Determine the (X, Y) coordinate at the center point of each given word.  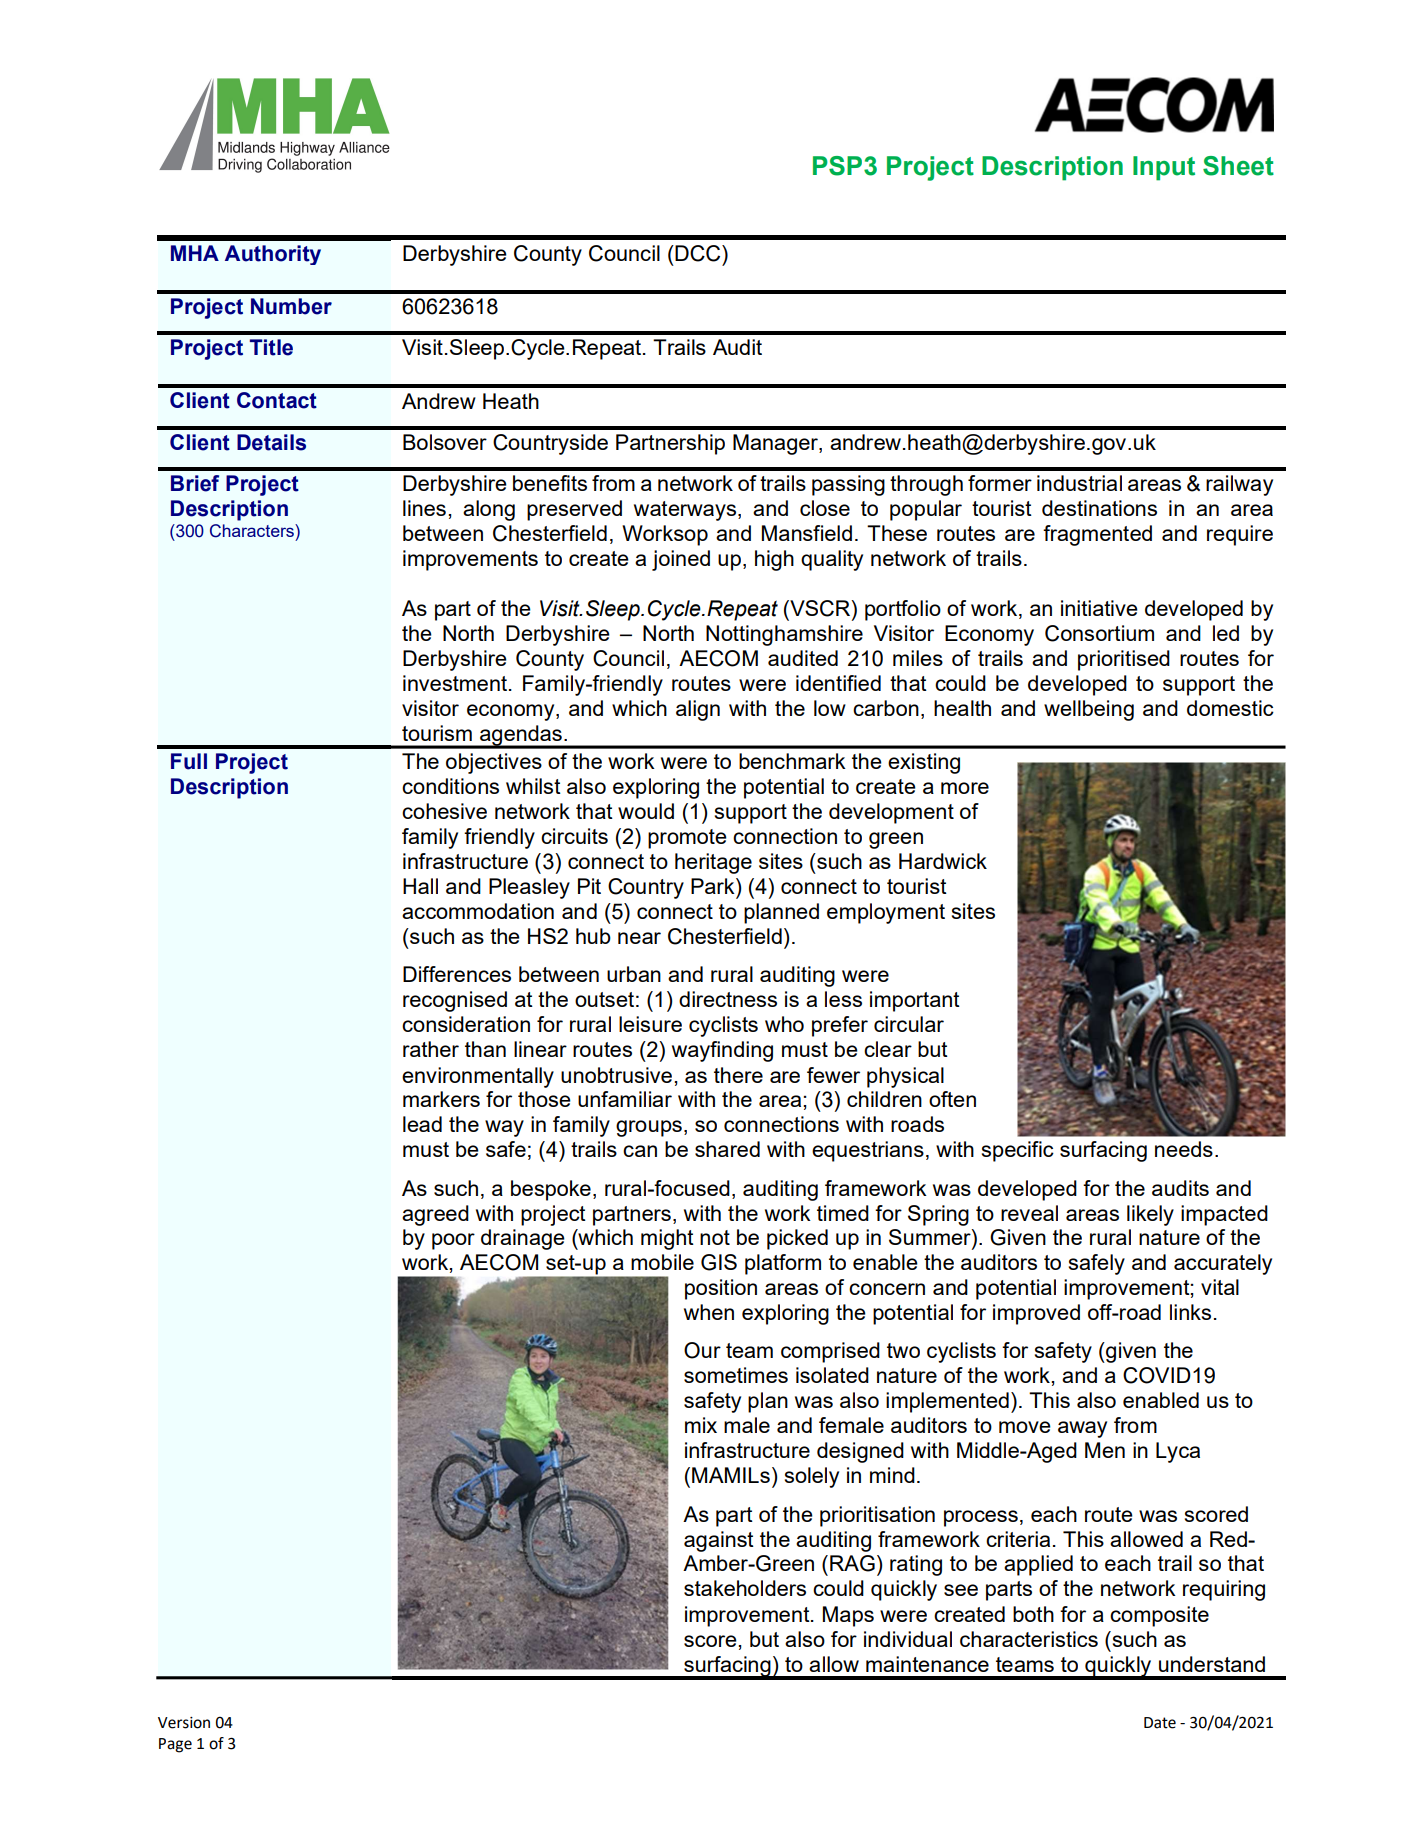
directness (728, 999)
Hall (420, 886)
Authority (273, 255)
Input (1164, 168)
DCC (698, 253)
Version (184, 1723)
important (915, 1001)
